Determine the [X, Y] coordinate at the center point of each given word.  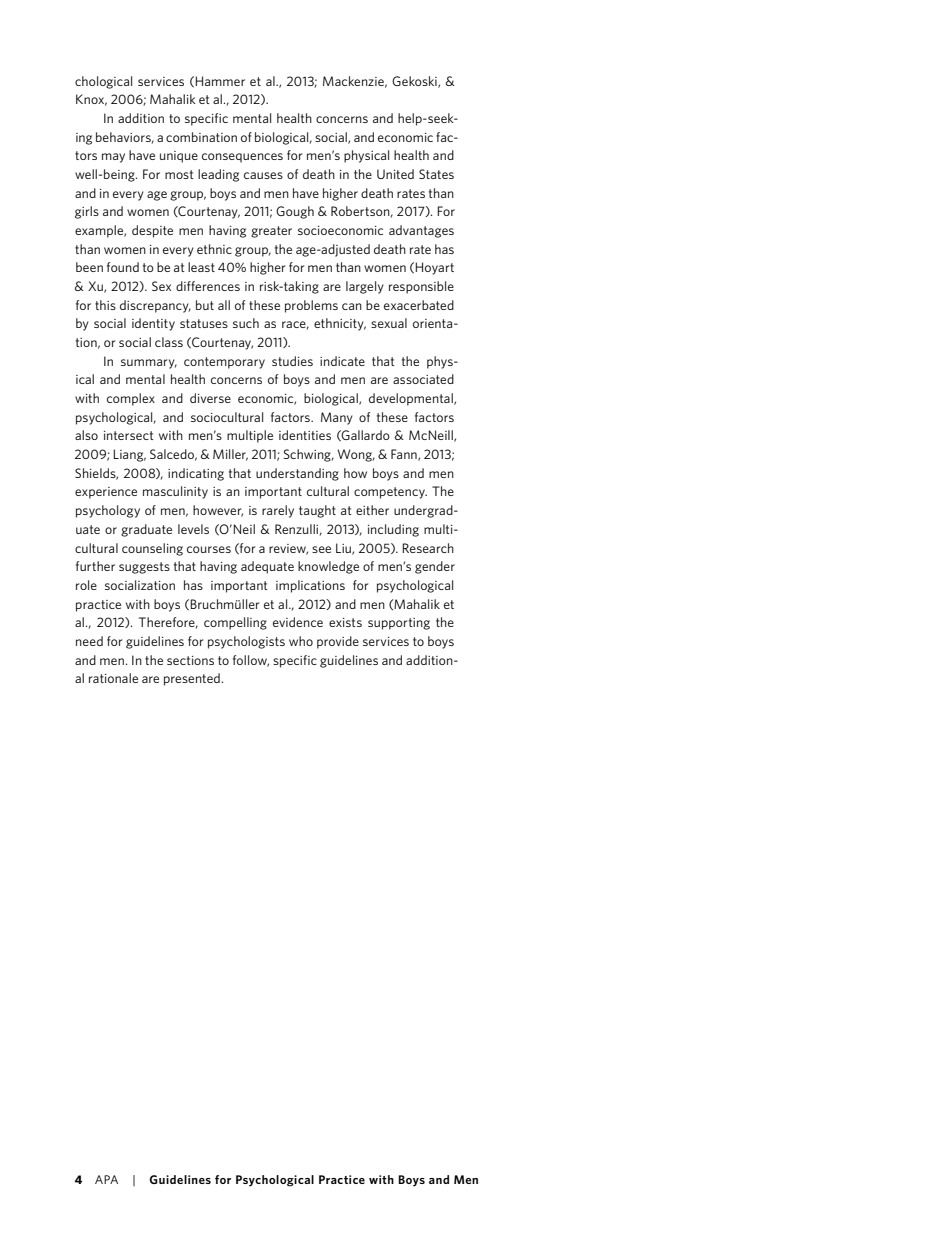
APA [106, 1179]
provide [338, 642]
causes [263, 175]
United [395, 174]
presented [192, 679]
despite [152, 231]
